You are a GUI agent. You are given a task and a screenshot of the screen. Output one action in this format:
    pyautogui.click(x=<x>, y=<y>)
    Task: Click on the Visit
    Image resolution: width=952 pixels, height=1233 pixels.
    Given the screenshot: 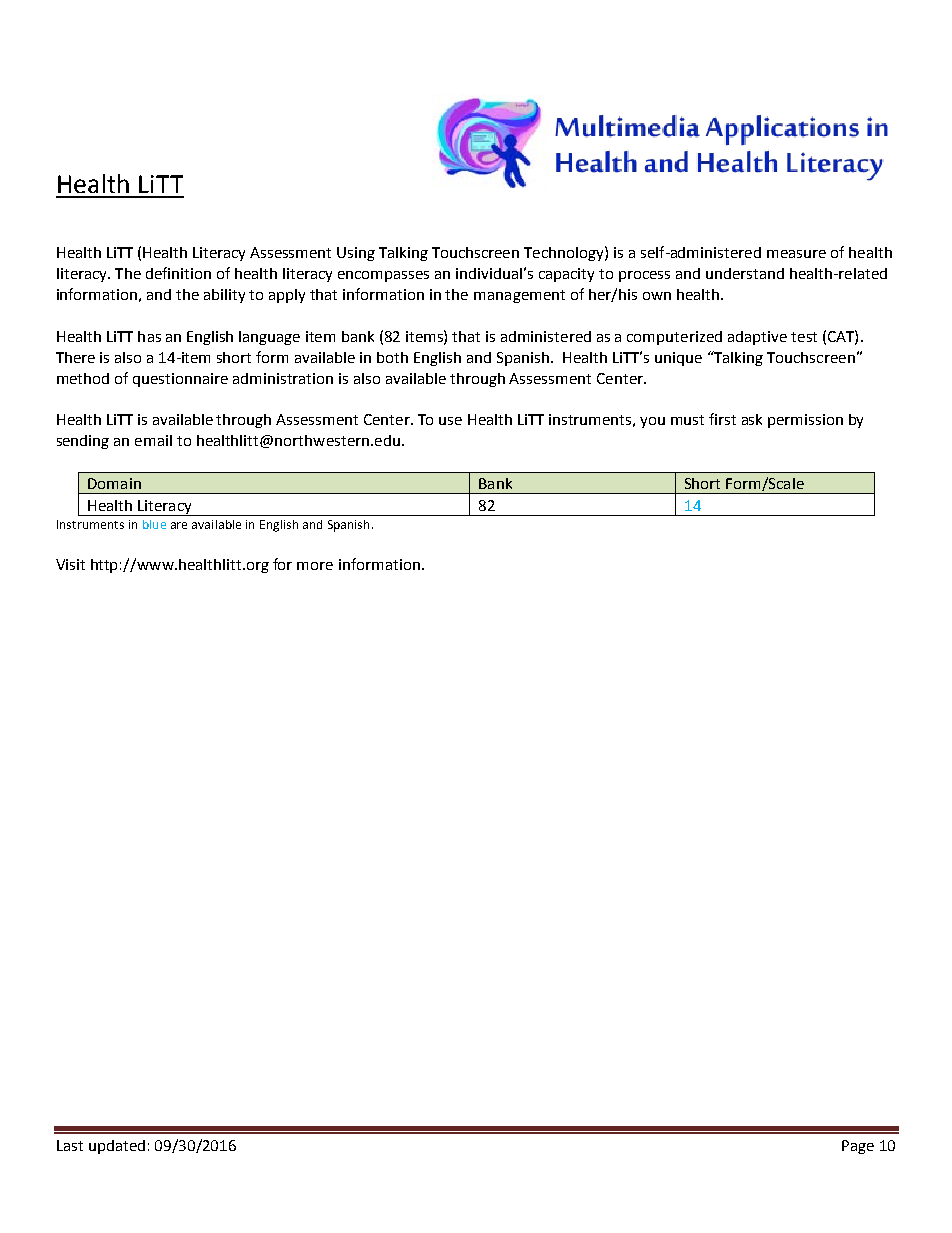 What is the action you would take?
    pyautogui.click(x=70, y=564)
